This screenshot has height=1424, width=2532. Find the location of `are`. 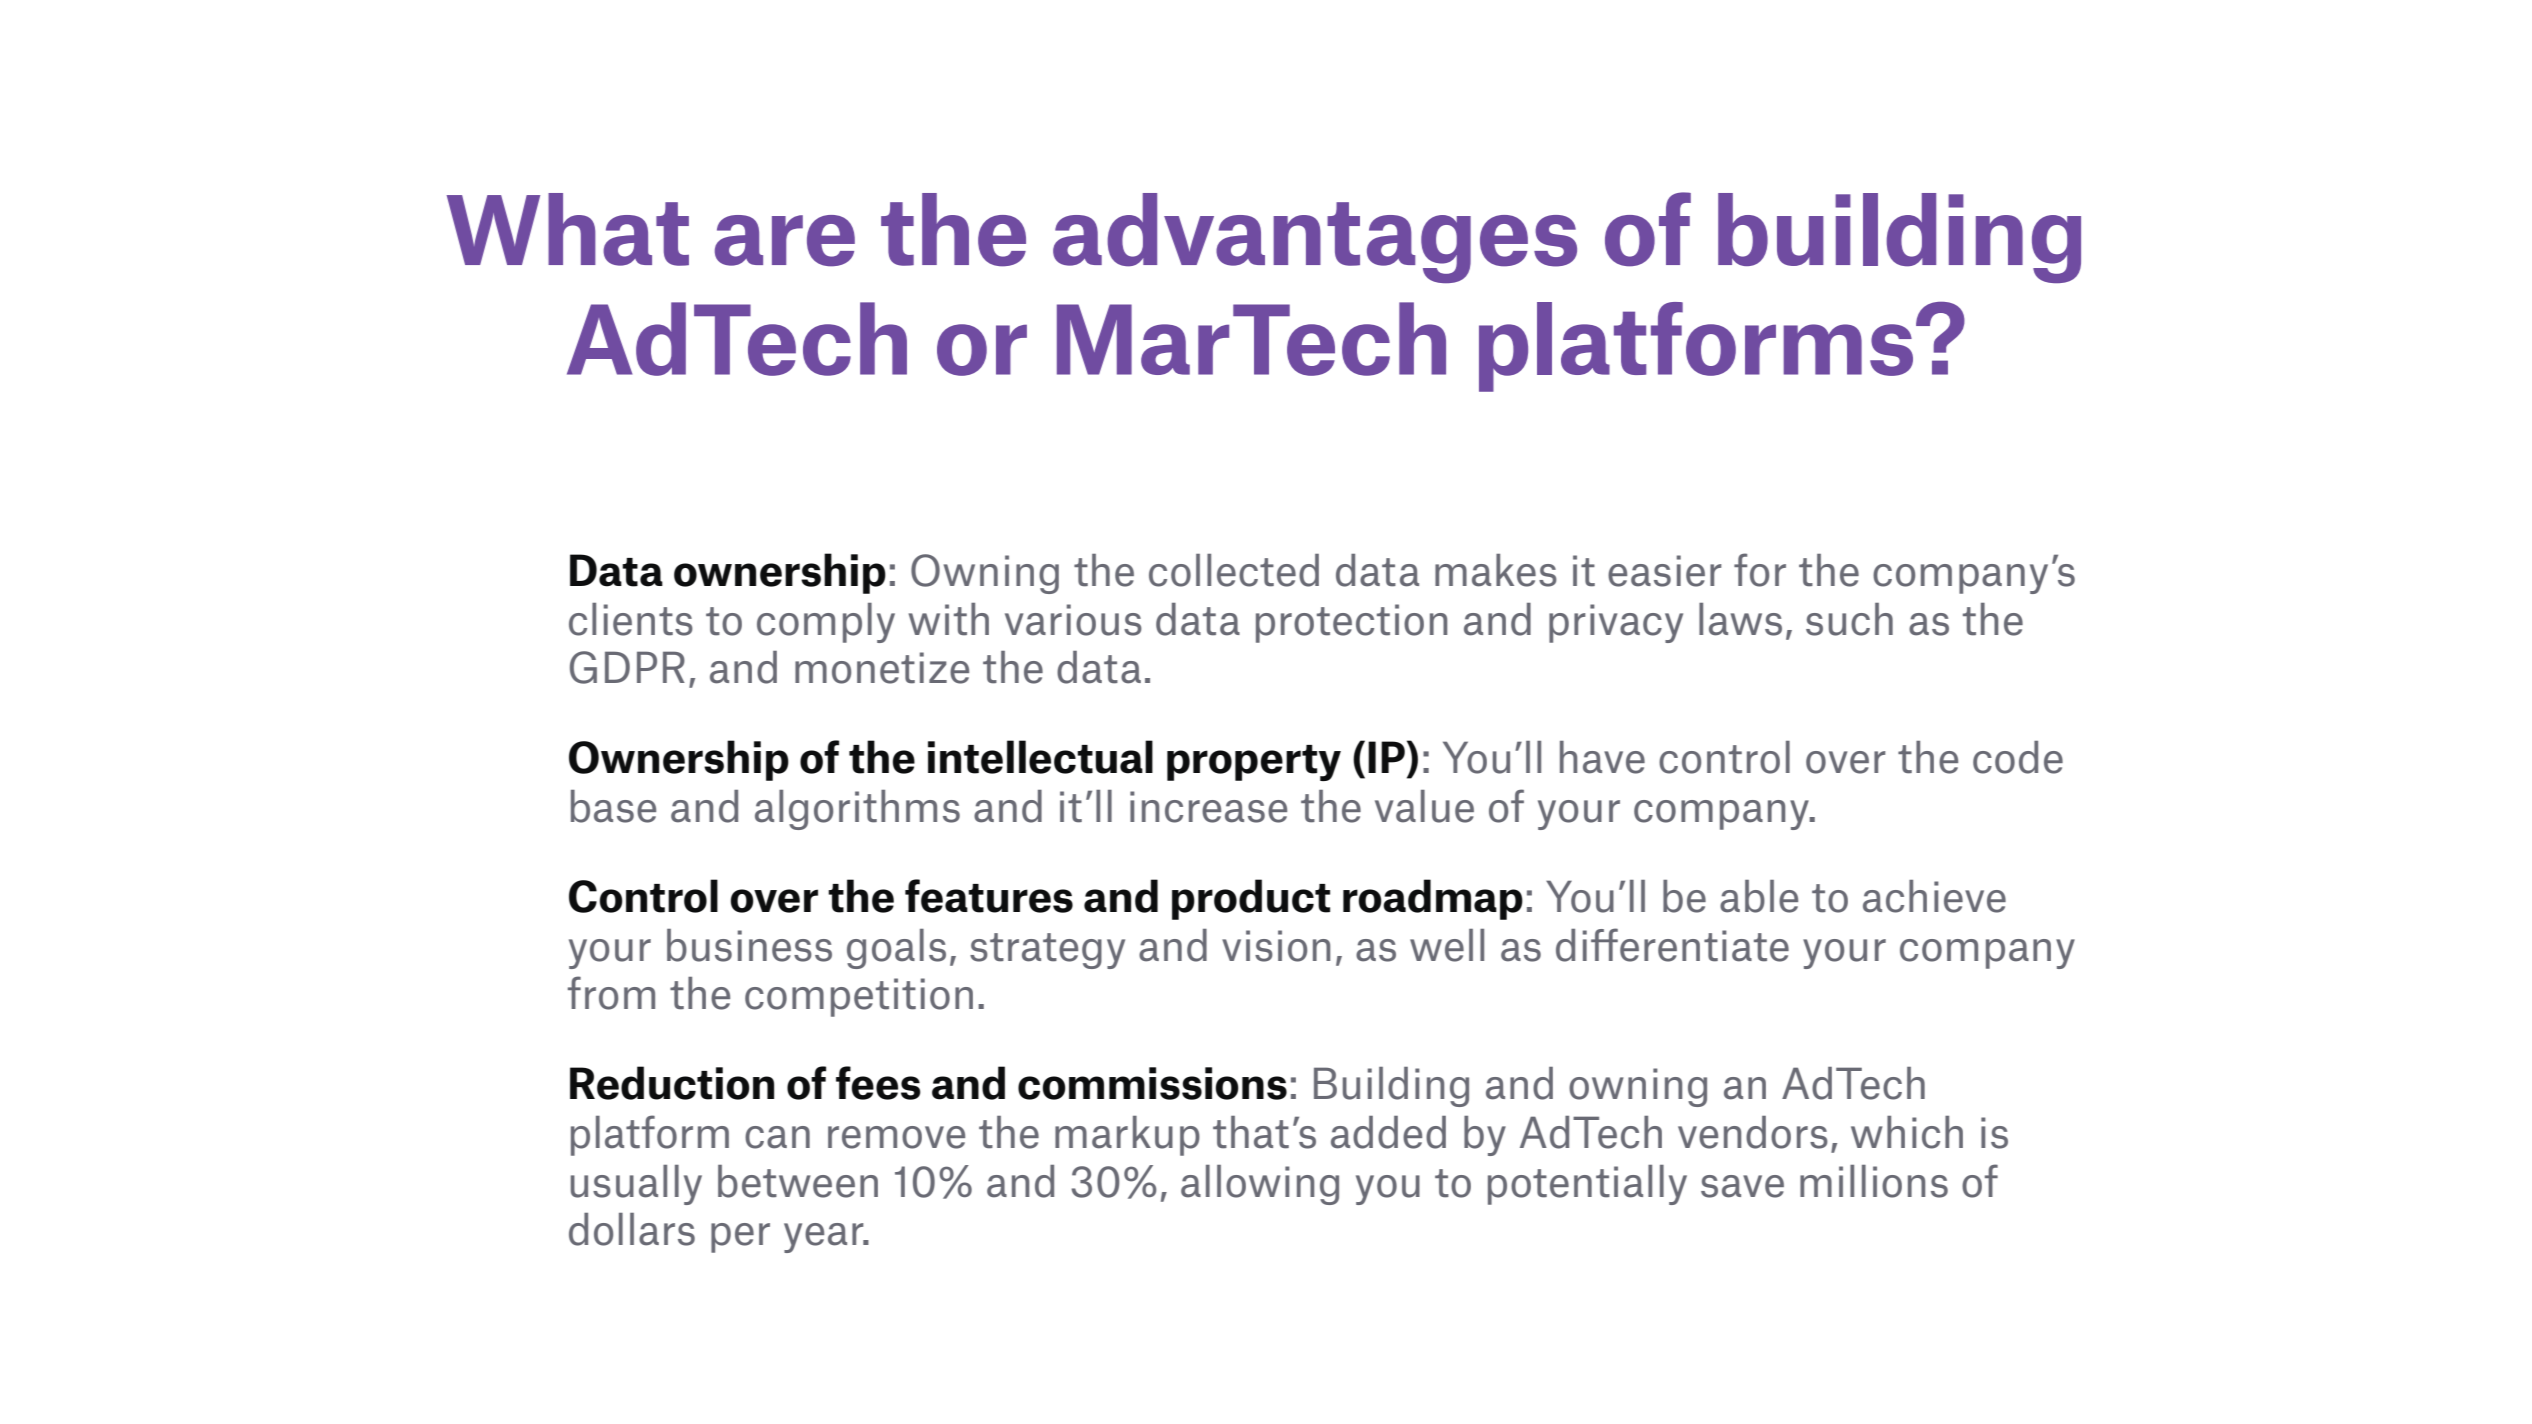

are is located at coordinates (785, 241).
